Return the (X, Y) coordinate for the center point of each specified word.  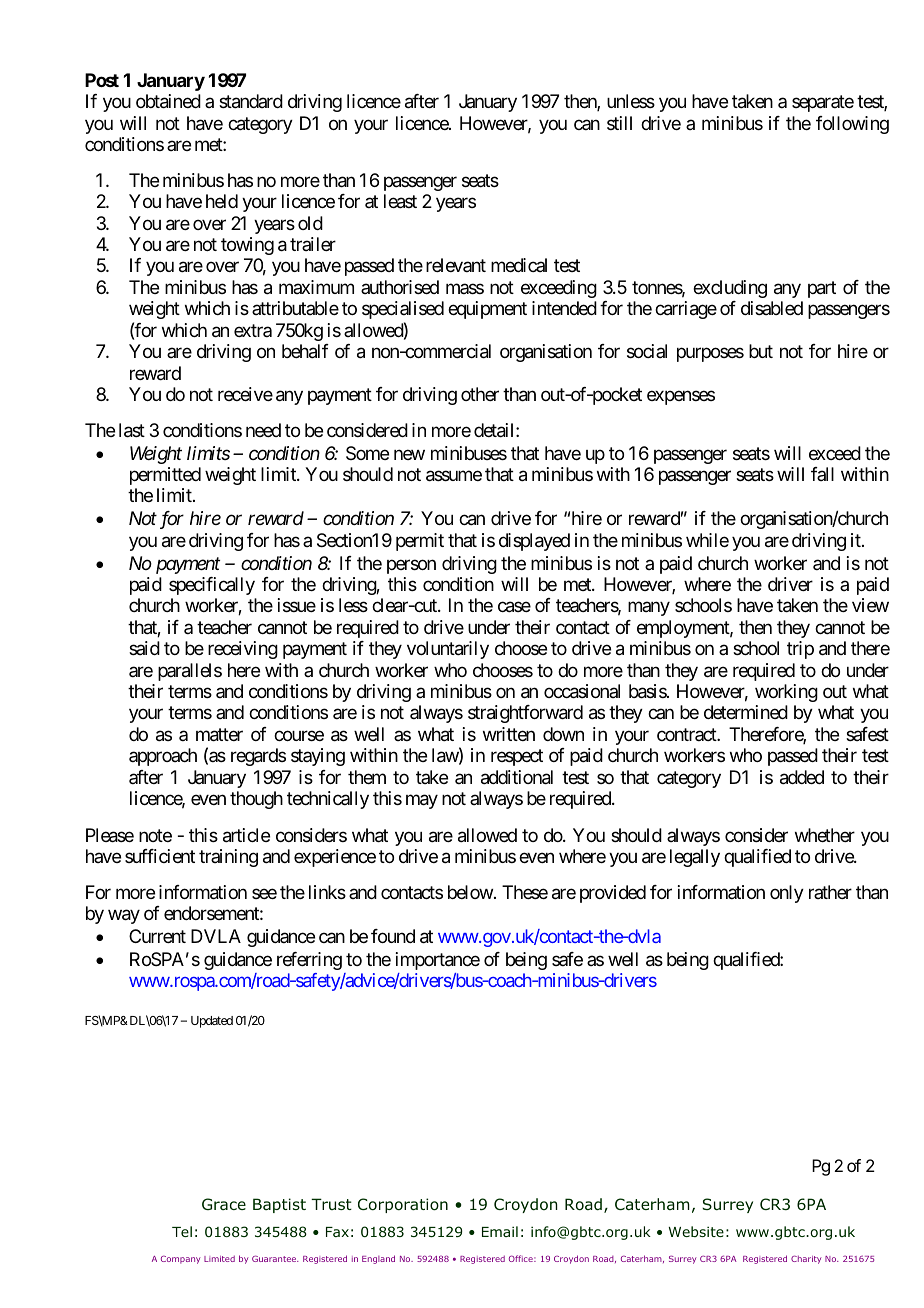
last (132, 430)
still (619, 123)
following (852, 125)
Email (500, 1231)
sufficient (160, 856)
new (409, 454)
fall (822, 474)
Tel (182, 1231)
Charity (806, 1259)
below (470, 892)
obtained (168, 101)
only (787, 894)
